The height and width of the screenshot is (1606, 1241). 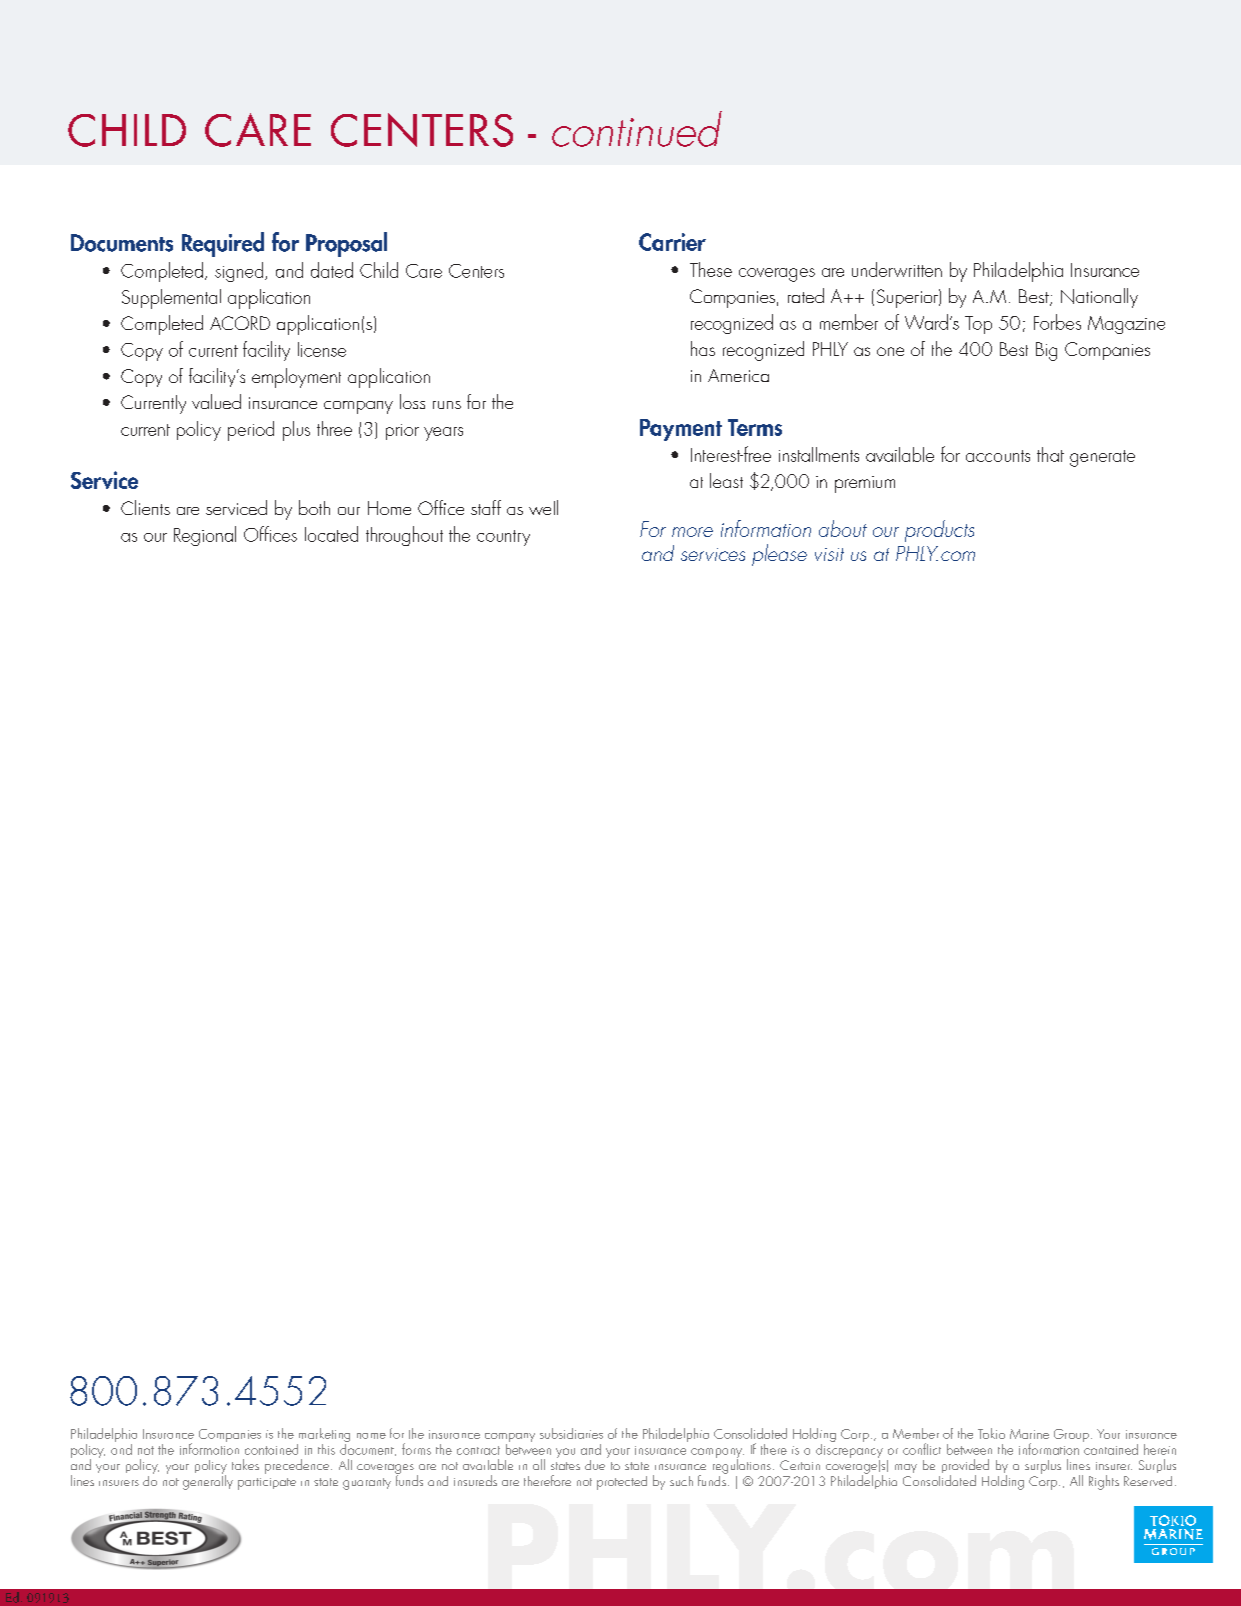 I want to click on least, so click(x=726, y=480).
